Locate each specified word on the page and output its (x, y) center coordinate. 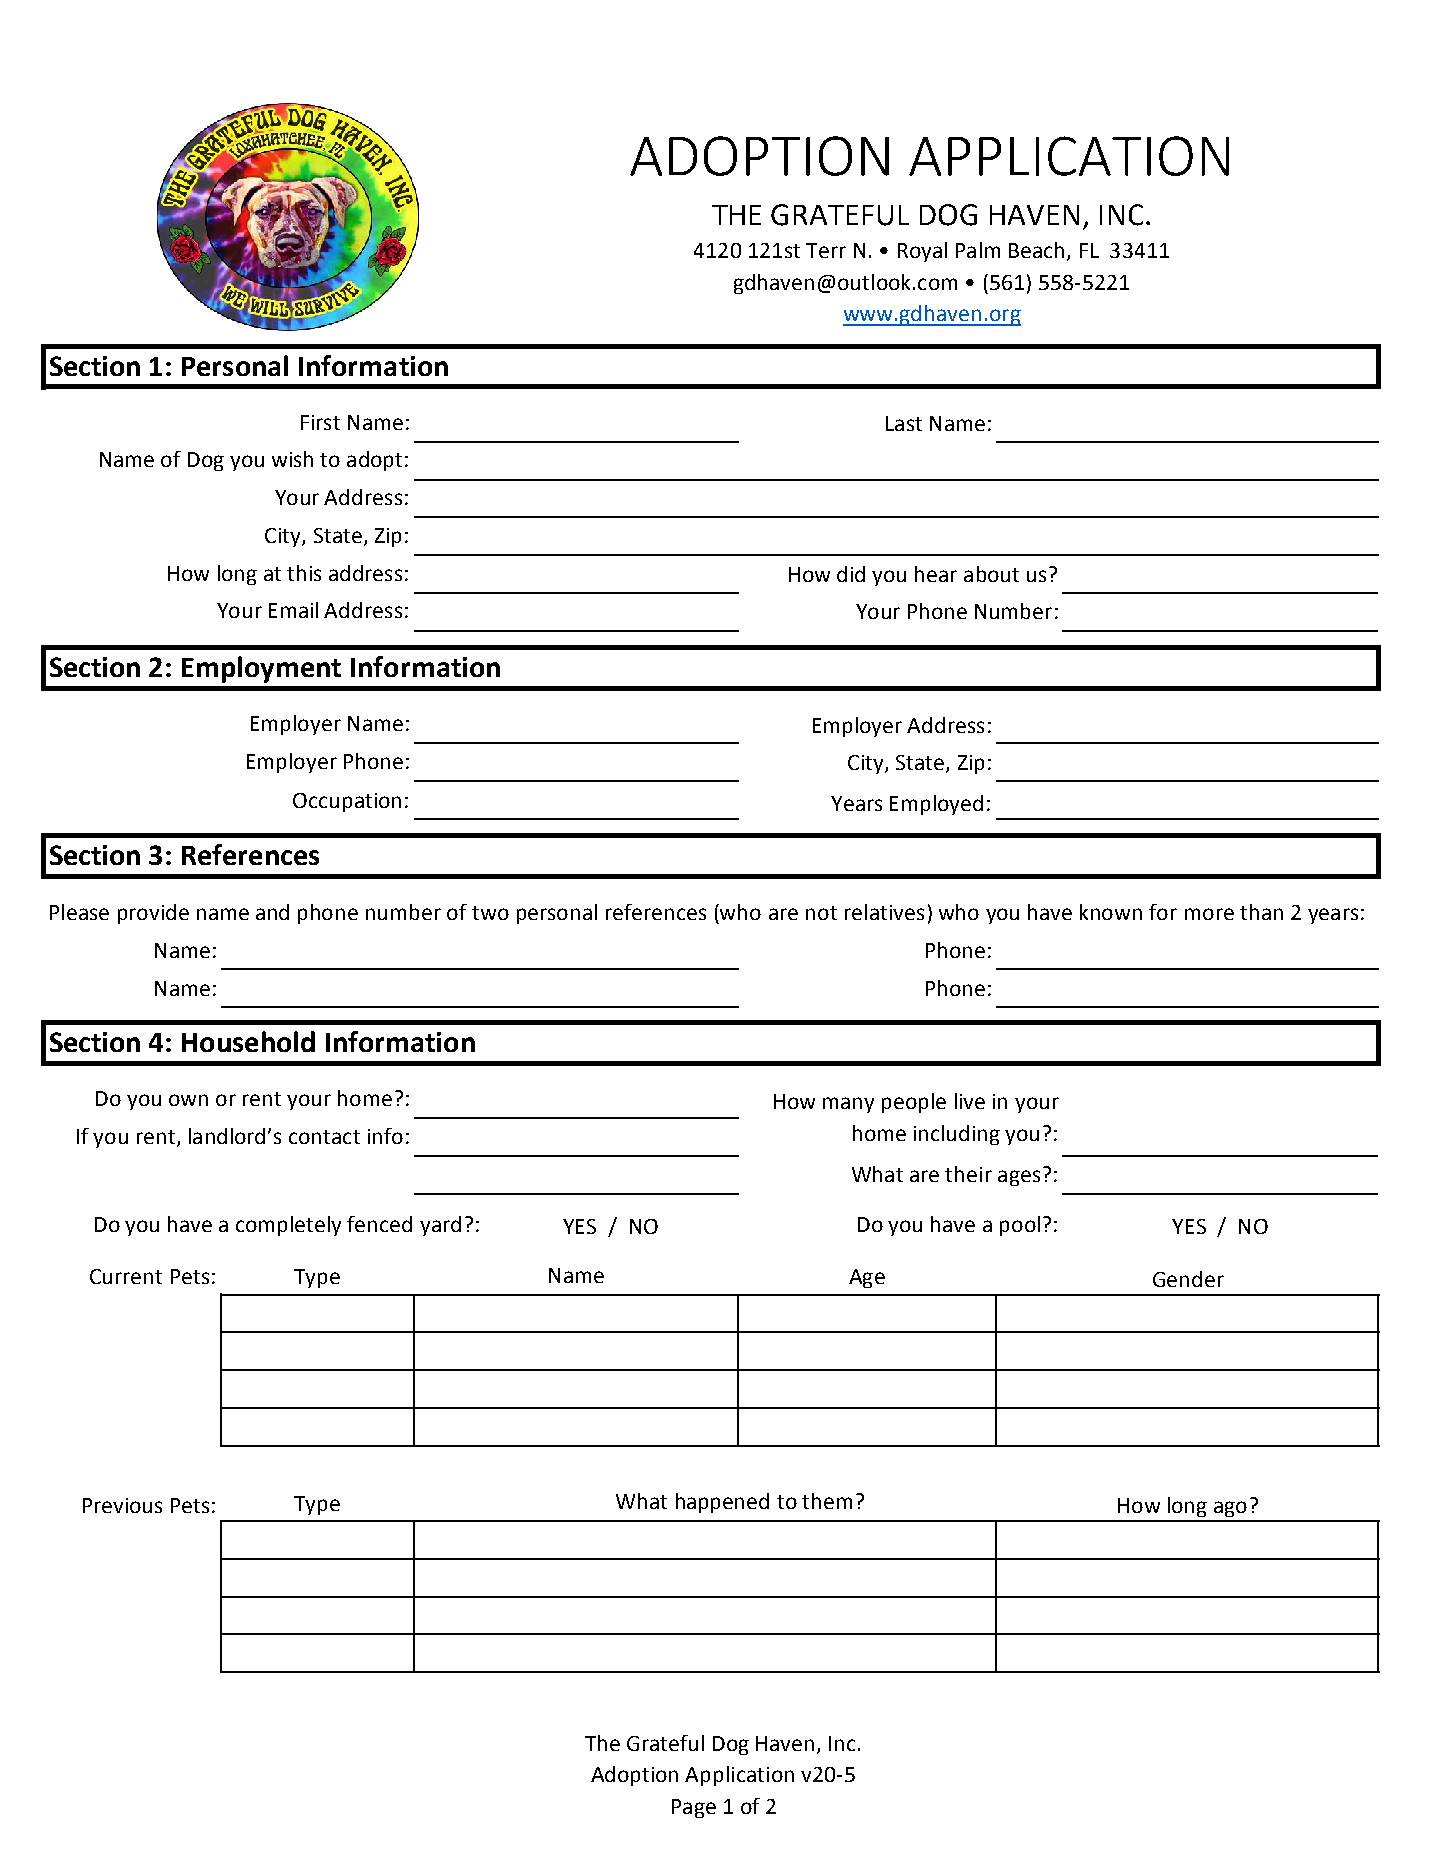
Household (248, 1041)
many (848, 1105)
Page (694, 1808)
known (1111, 912)
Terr (826, 250)
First (320, 422)
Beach (1036, 250)
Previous (122, 1505)
